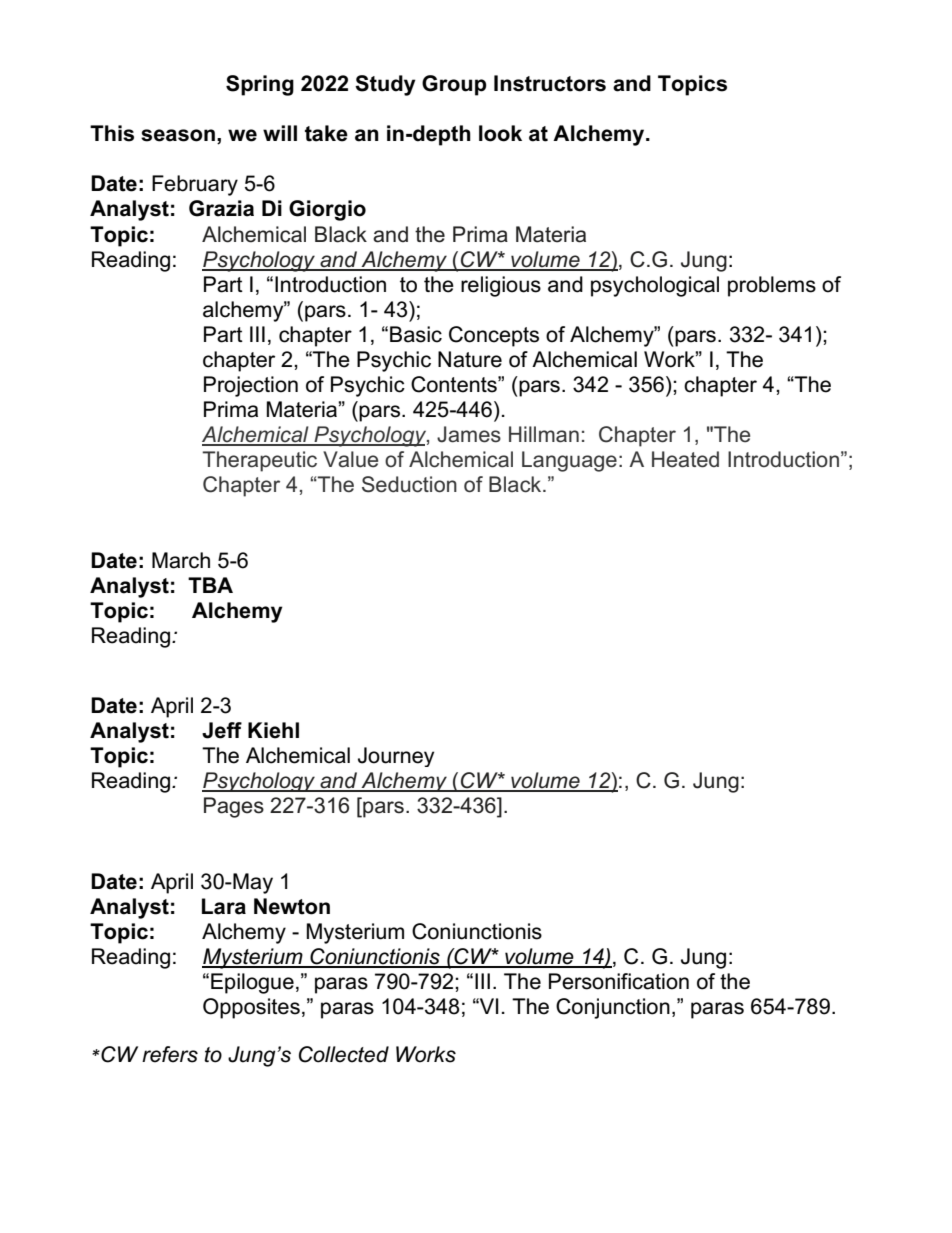 The width and height of the document is (952, 1233). I want to click on Projection, so click(251, 386).
